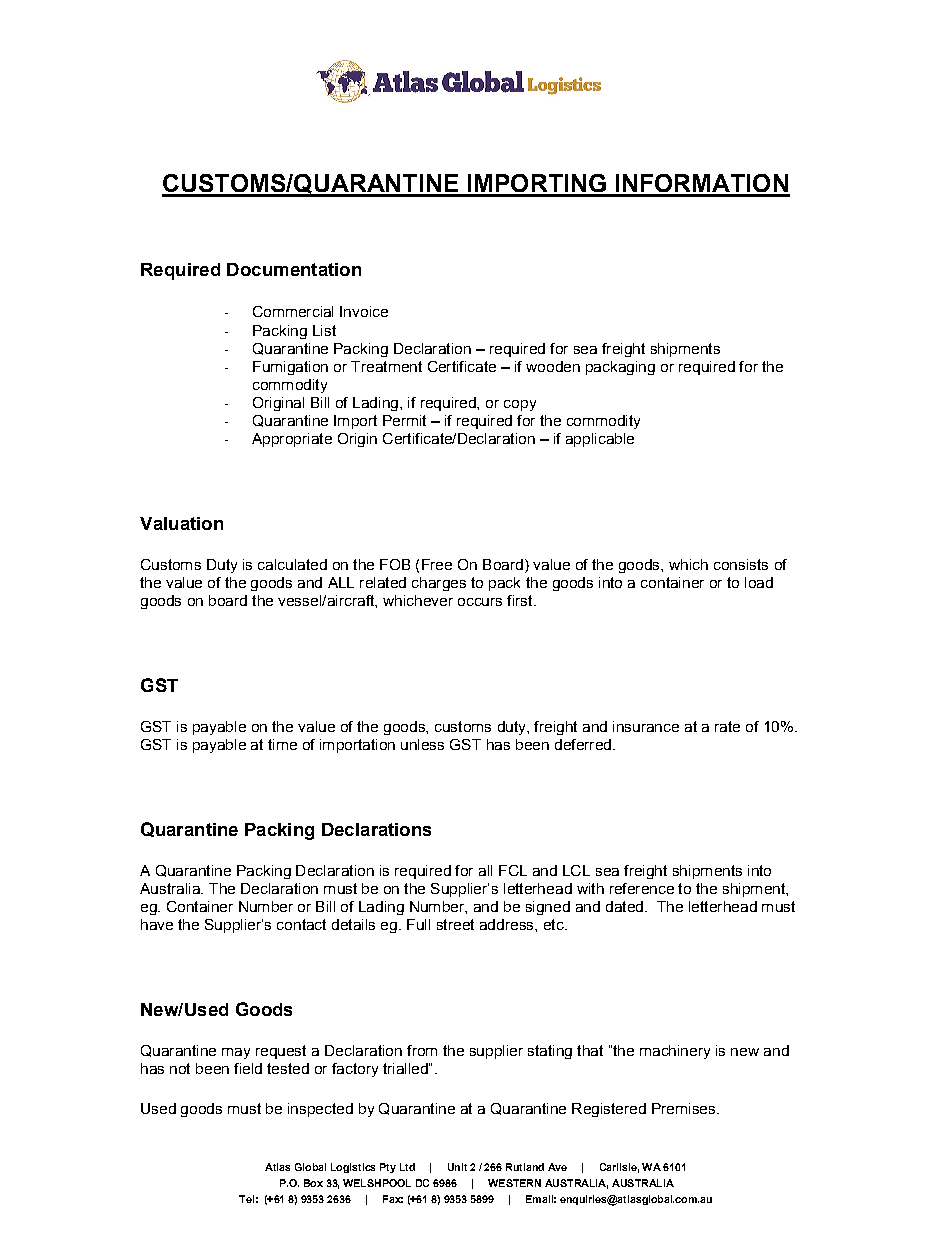  What do you see at coordinates (455, 924) in the image?
I see `street` at bounding box center [455, 924].
